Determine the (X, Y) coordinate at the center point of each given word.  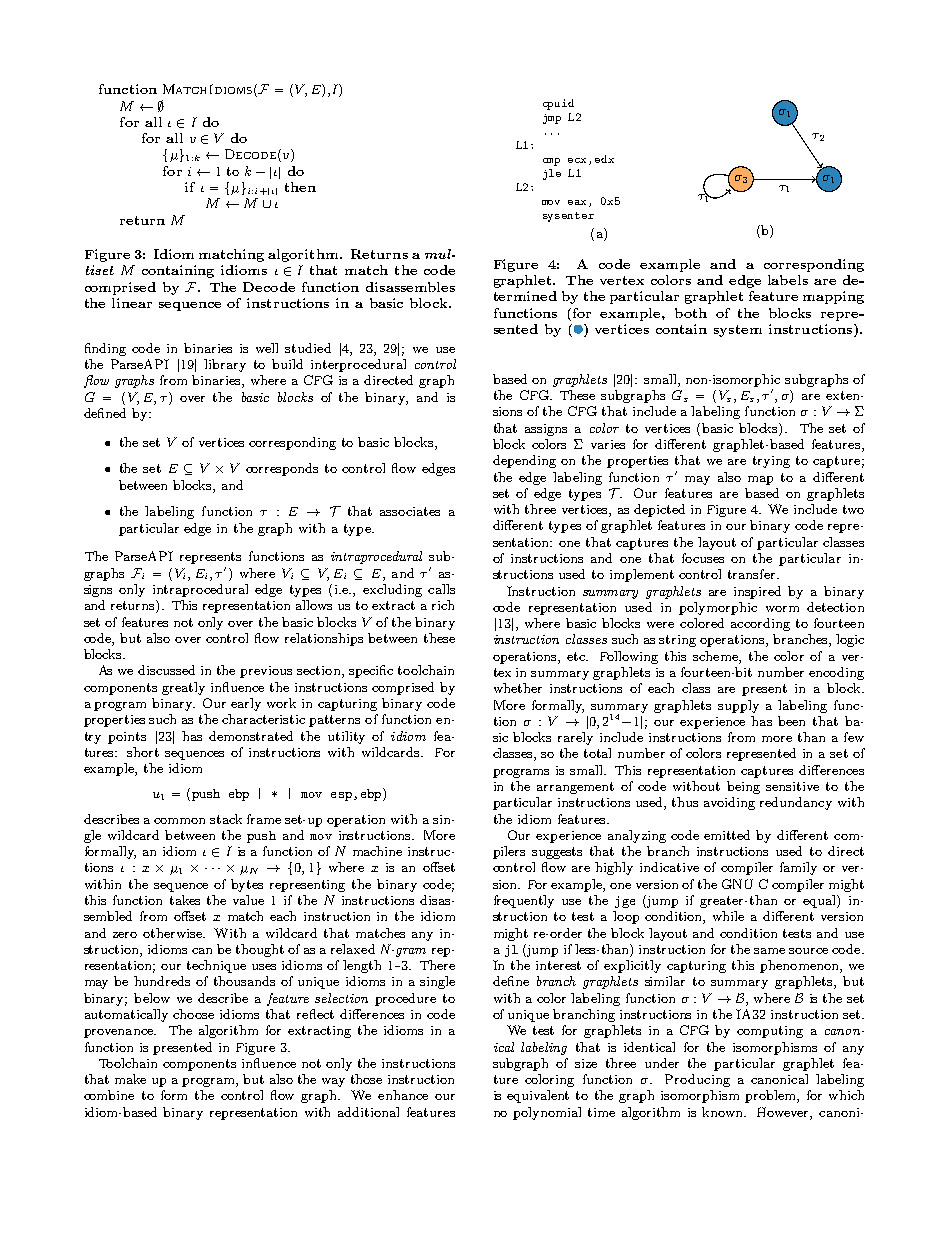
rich (443, 605)
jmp (552, 119)
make (130, 1079)
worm (782, 609)
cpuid (558, 104)
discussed (166, 670)
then (300, 187)
